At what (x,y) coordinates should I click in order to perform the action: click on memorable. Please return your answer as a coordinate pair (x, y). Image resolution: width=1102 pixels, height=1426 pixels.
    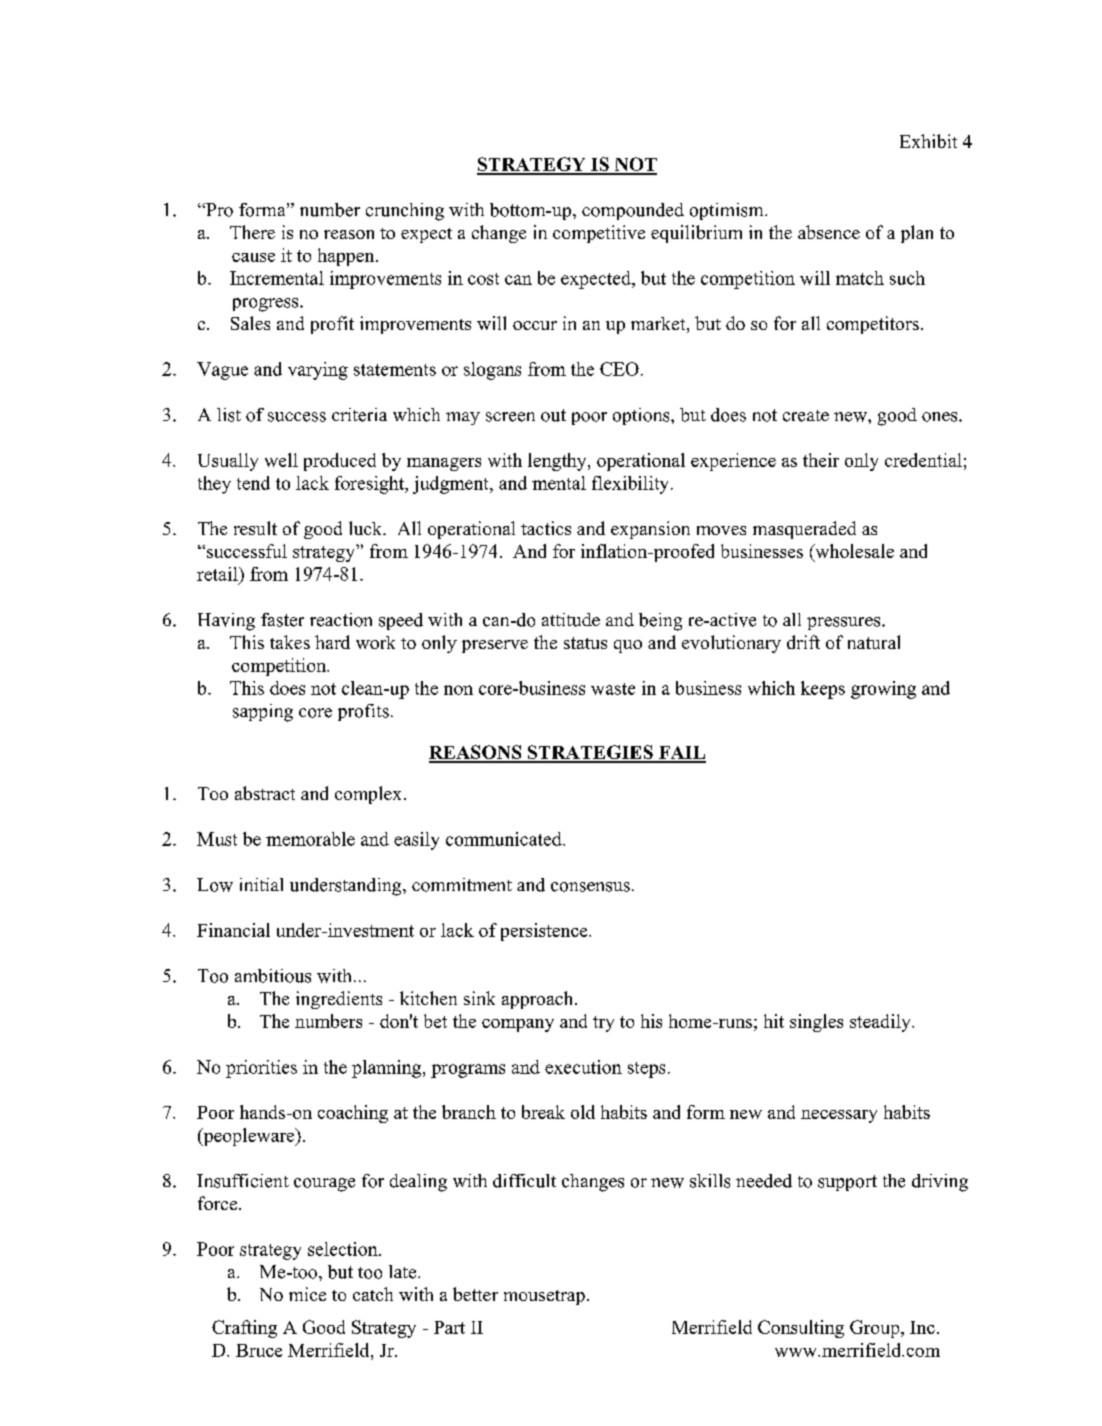
    Looking at the image, I should click on (310, 839).
